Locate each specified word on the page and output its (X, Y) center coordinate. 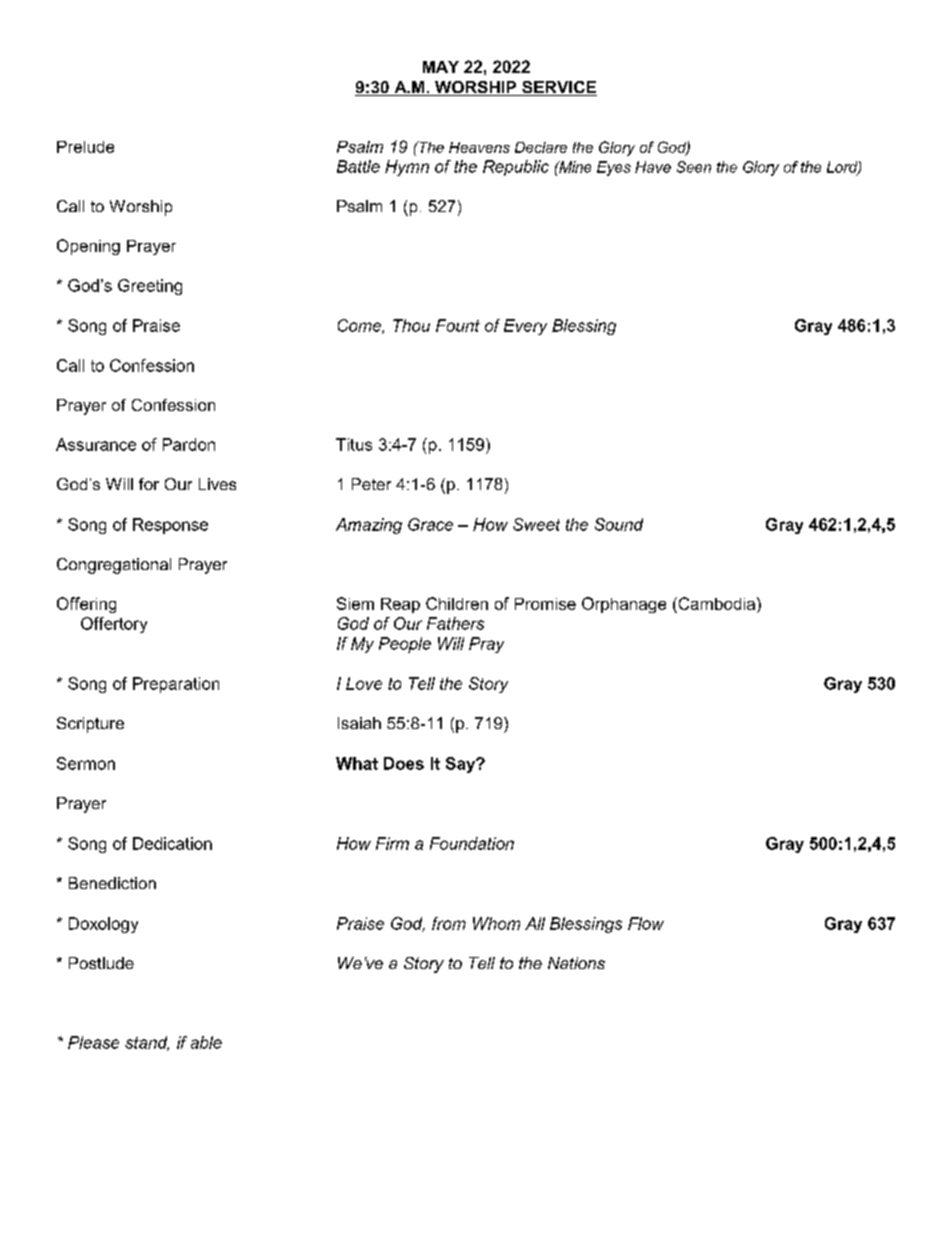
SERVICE (558, 88)
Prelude (85, 147)
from (449, 923)
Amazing (369, 526)
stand (147, 1043)
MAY (441, 67)
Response (170, 526)
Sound (619, 524)
